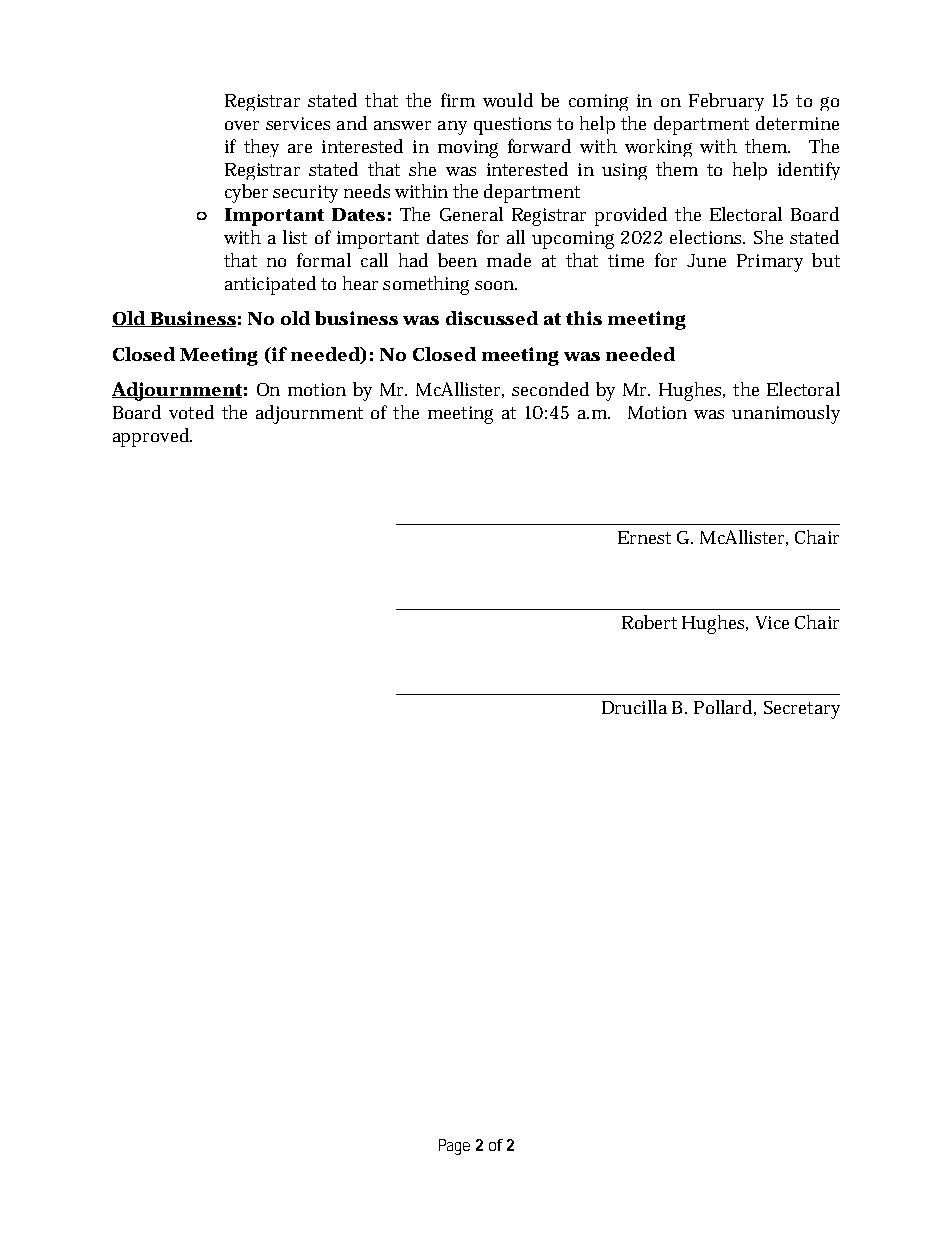  What do you see at coordinates (152, 437) in the page?
I see `approved` at bounding box center [152, 437].
